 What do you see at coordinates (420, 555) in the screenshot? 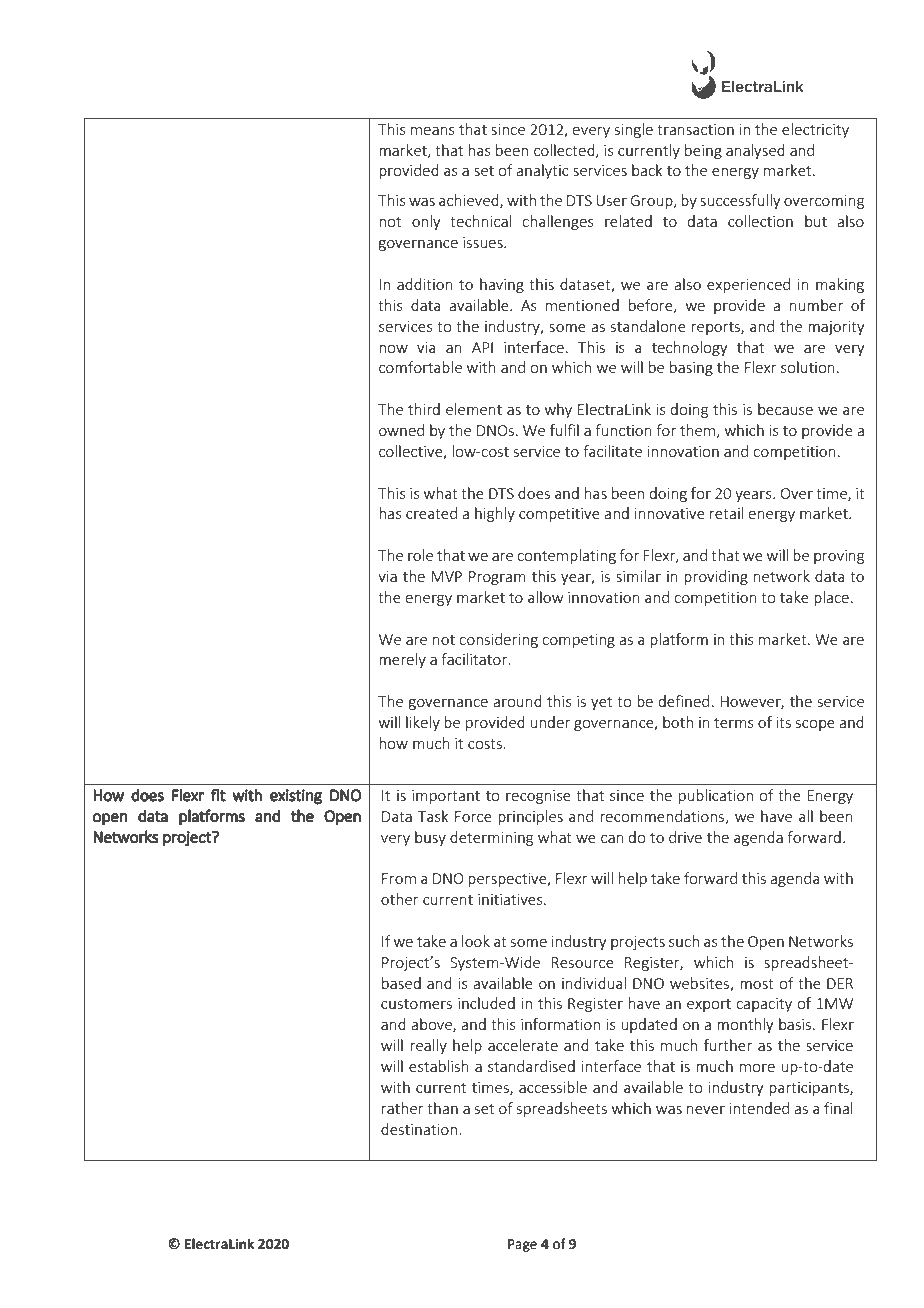
I see `role` at bounding box center [420, 555].
